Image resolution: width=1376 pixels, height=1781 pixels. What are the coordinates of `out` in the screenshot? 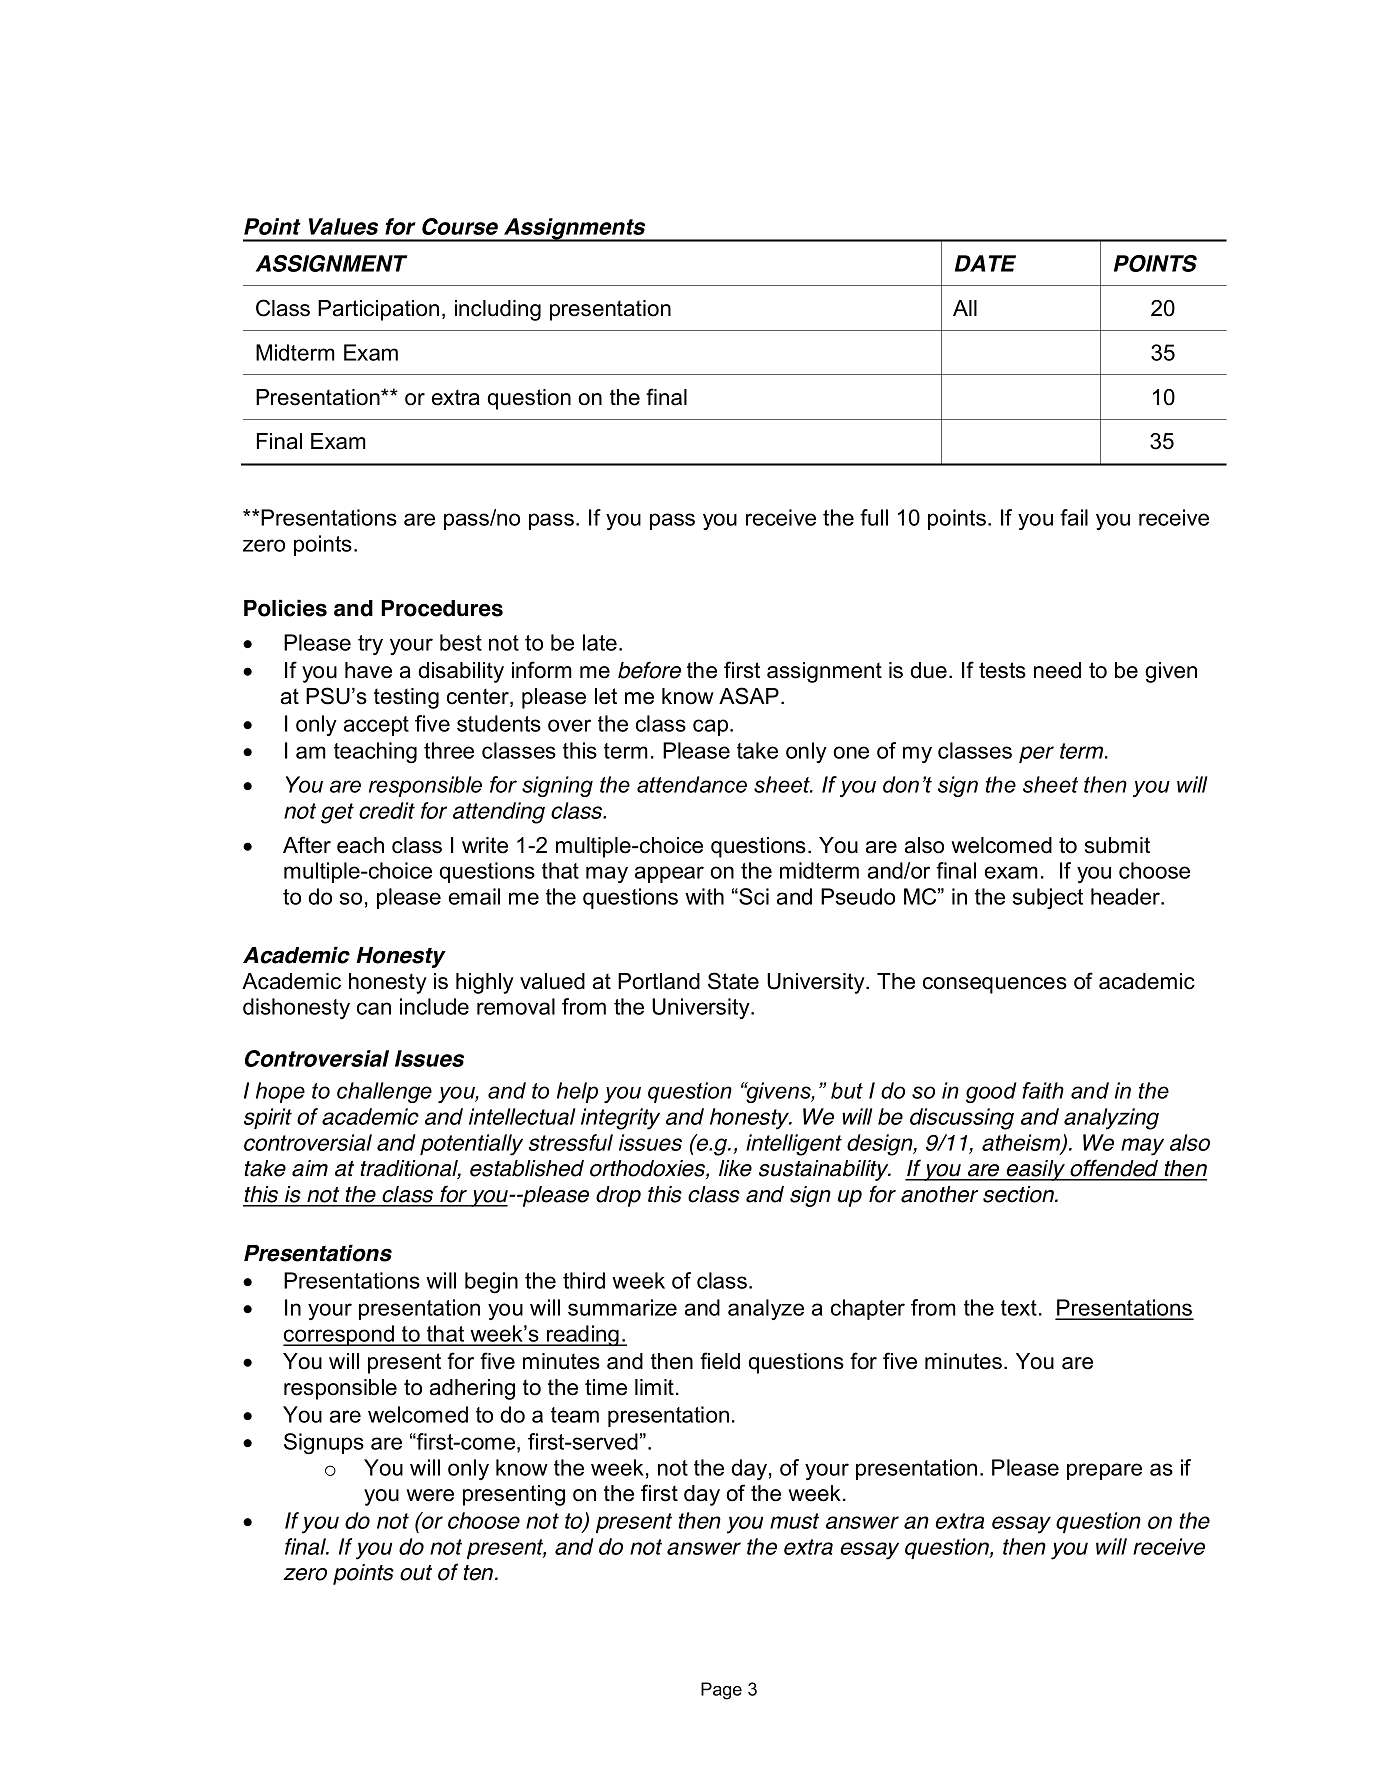 It's located at (416, 1573).
